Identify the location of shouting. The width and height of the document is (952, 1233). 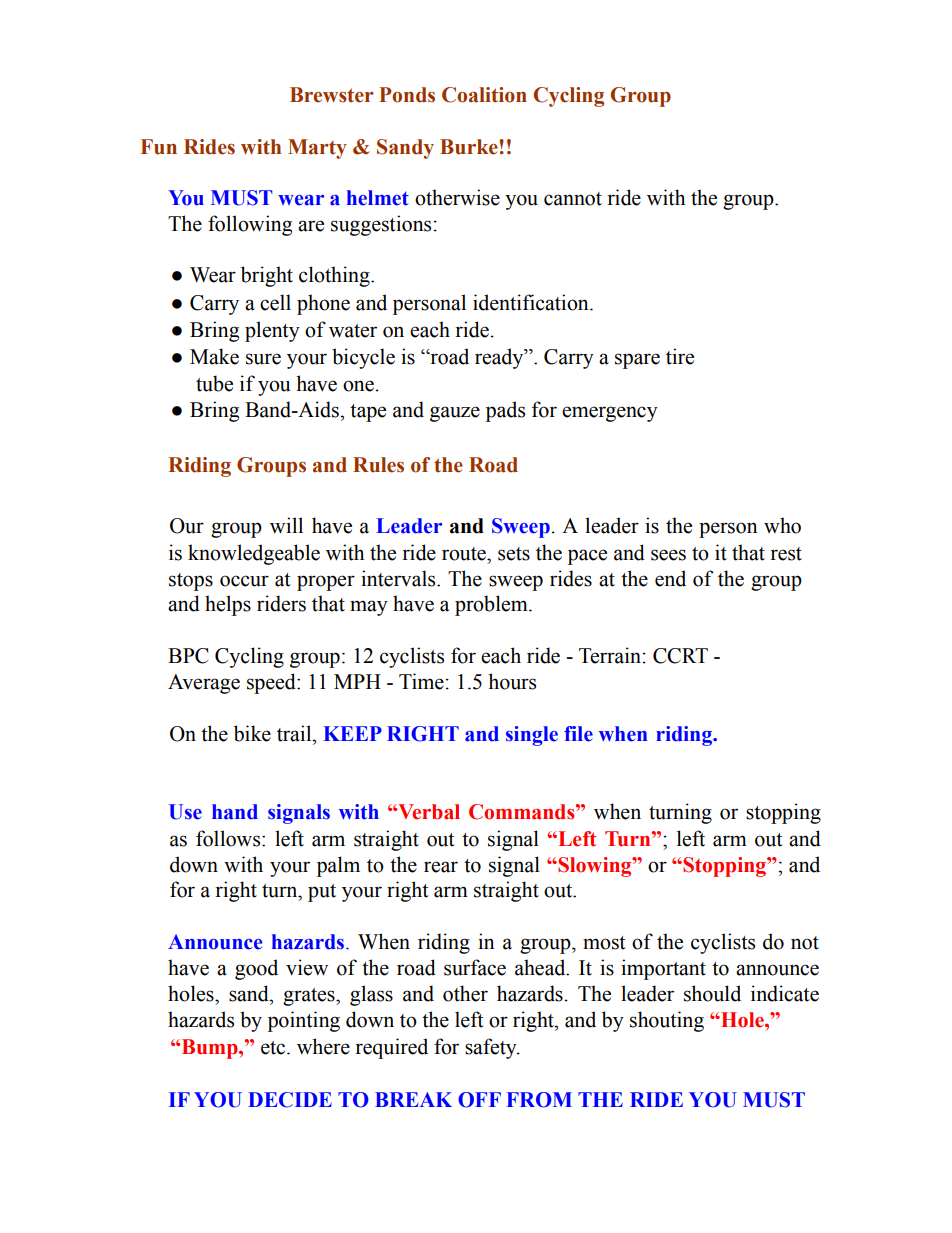
(667, 1021).
